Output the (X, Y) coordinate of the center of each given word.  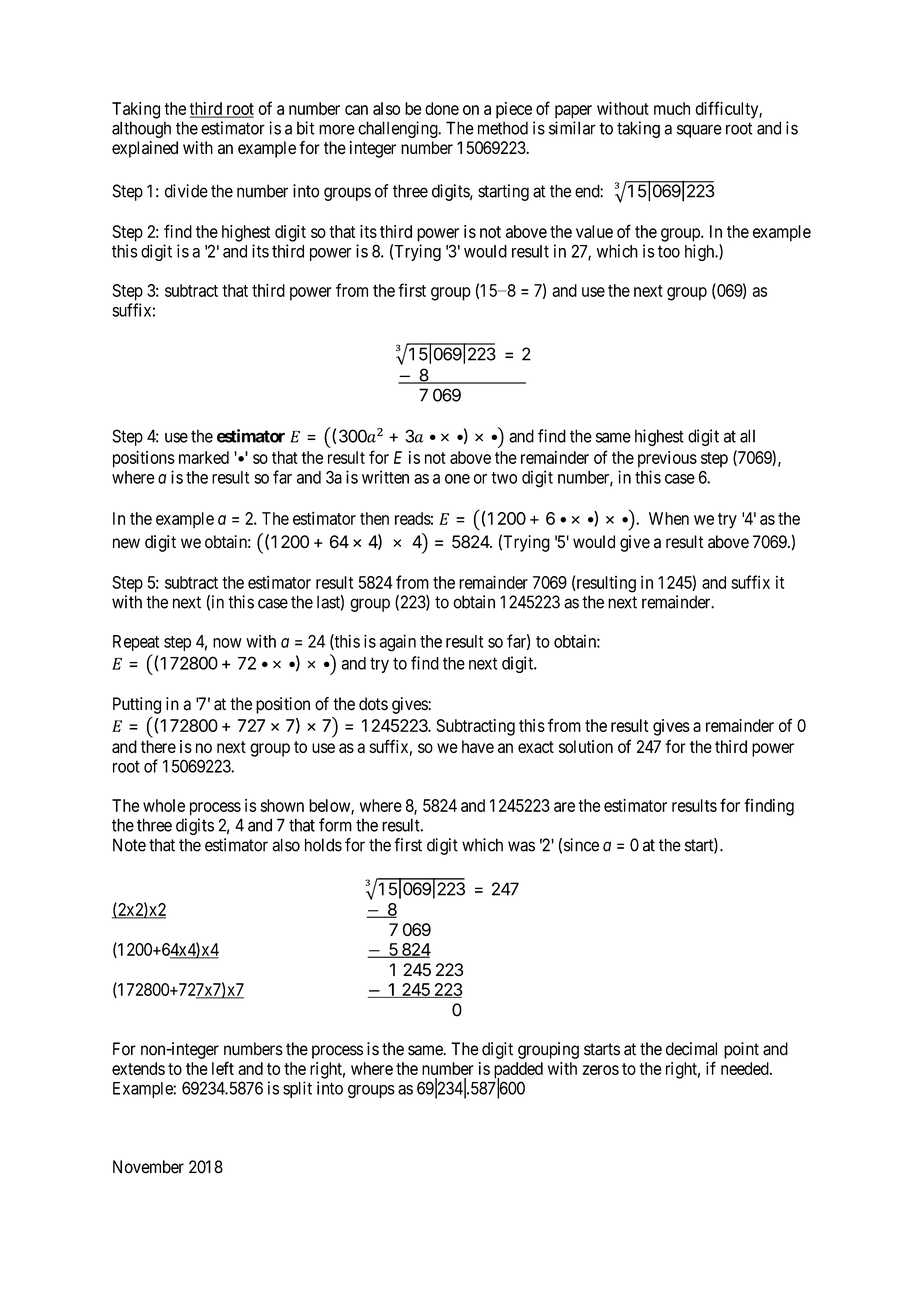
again (398, 643)
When (669, 518)
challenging (399, 129)
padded (518, 1071)
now (227, 643)
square (699, 131)
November (148, 1167)
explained (145, 149)
